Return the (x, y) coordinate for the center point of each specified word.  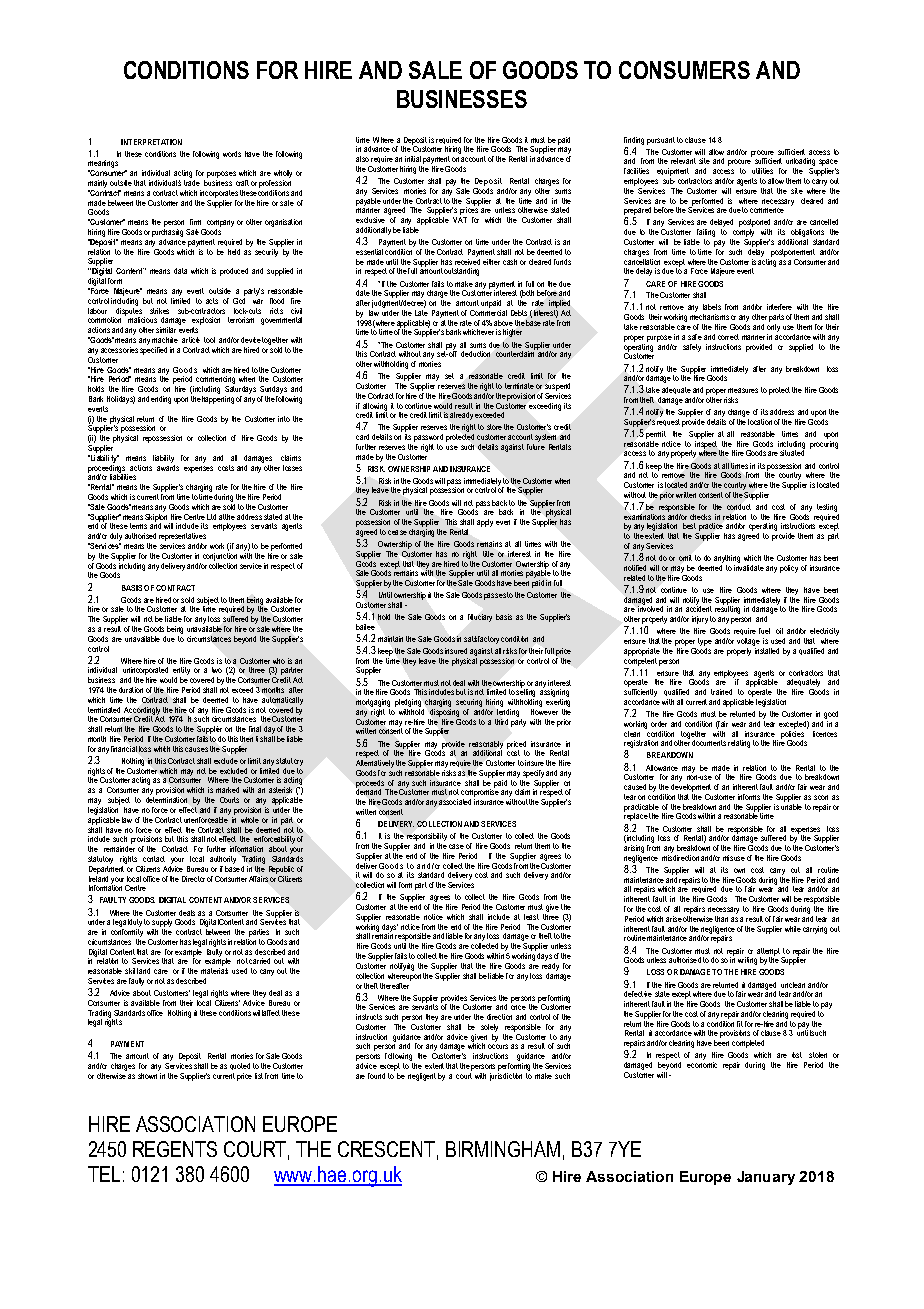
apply (485, 523)
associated (455, 802)
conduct (739, 507)
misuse (734, 858)
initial (413, 159)
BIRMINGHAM (503, 1149)
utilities (762, 171)
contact (154, 859)
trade (192, 181)
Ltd (211, 517)
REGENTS (175, 1149)
